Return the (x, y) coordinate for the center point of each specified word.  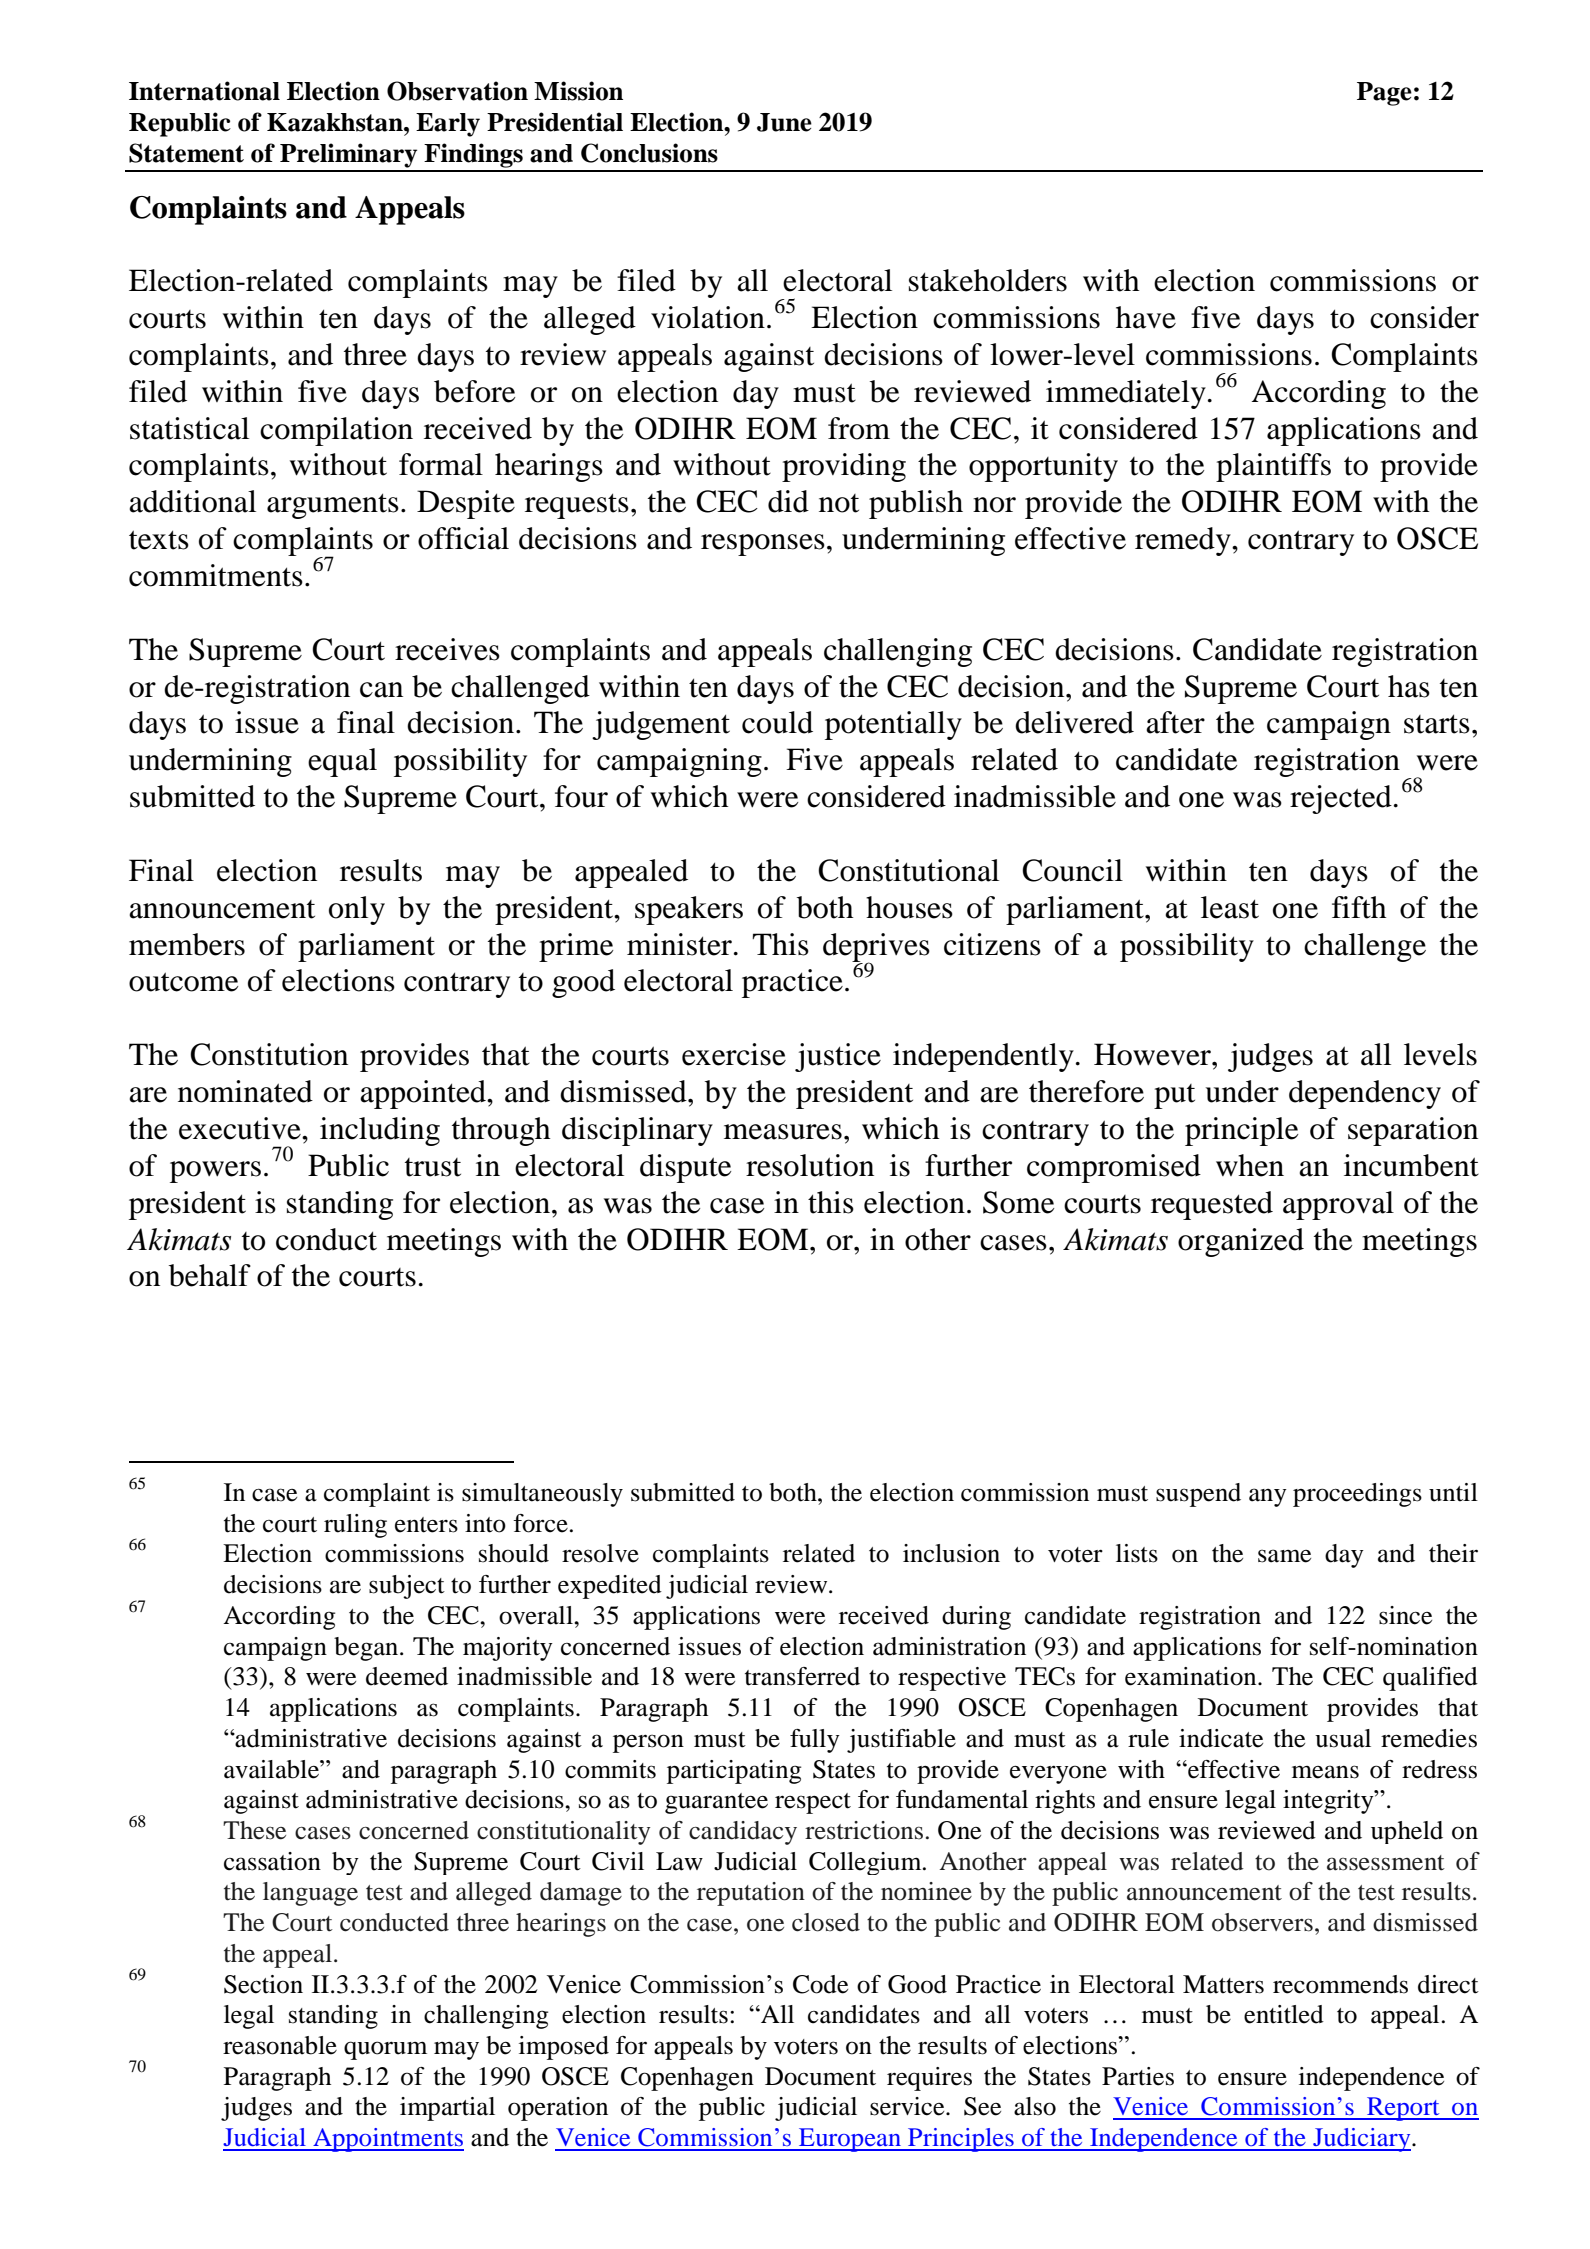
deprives (876, 948)
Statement (186, 153)
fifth (1359, 907)
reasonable (280, 2045)
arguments (333, 506)
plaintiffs (1273, 467)
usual (1343, 1738)
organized (1241, 1242)
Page (1384, 94)
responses (763, 545)
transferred (802, 1676)
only (357, 910)
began (367, 1649)
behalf (210, 1275)
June (784, 122)
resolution (810, 1165)
